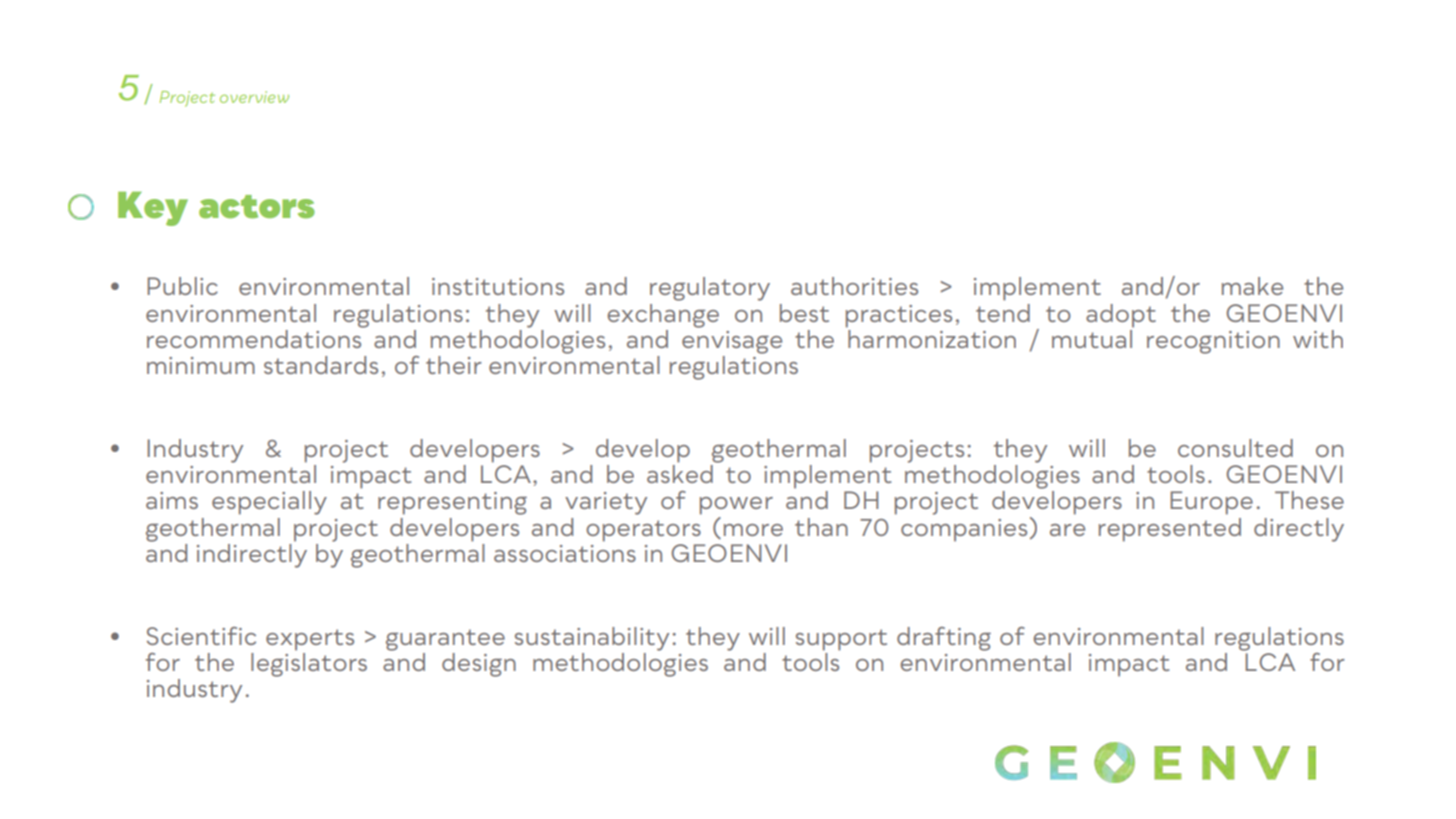 The height and width of the document is (819, 1456). Describe the element at coordinates (257, 207) in the document. I see `actors` at that location.
